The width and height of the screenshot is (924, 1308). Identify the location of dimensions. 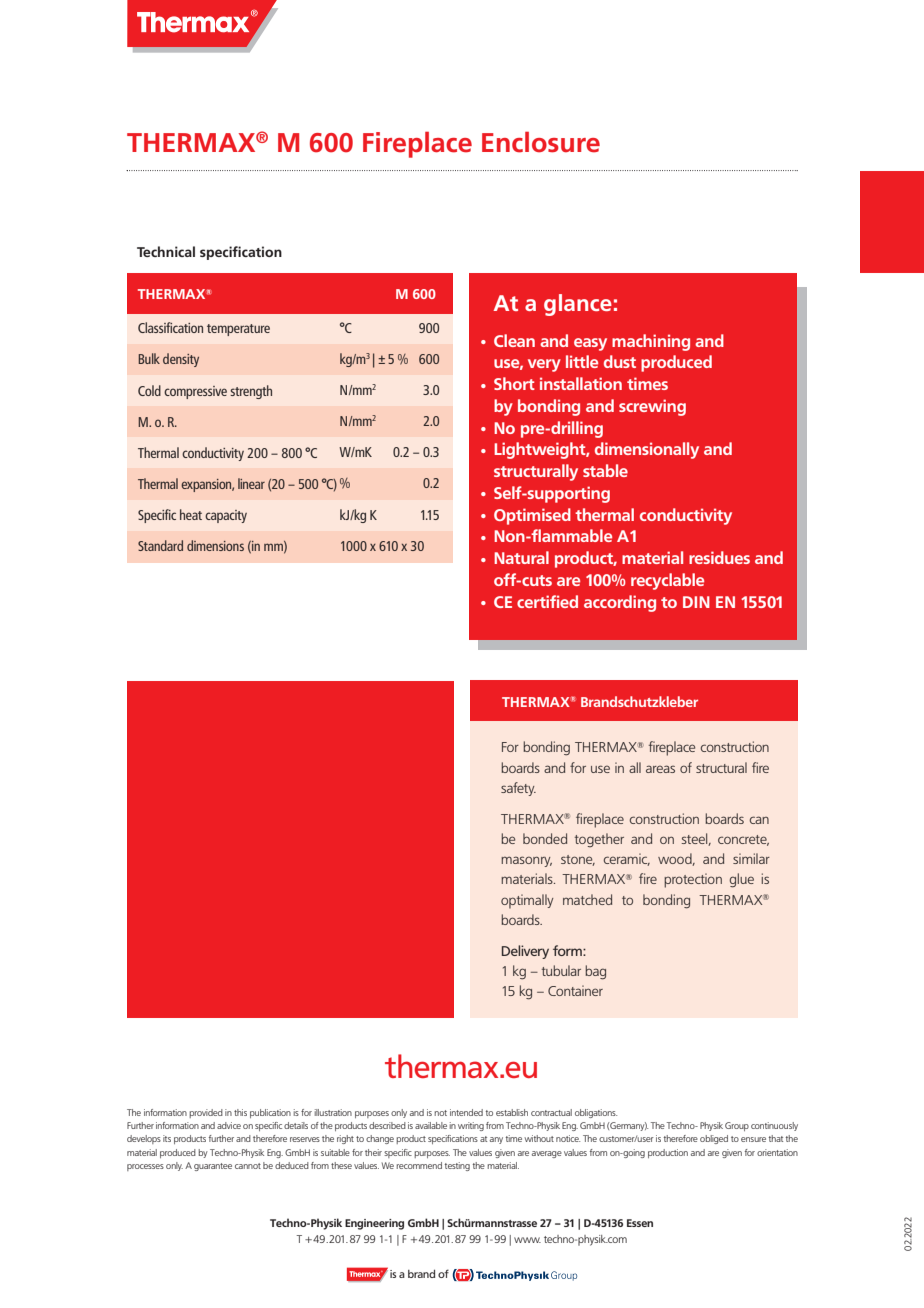
(215, 545).
